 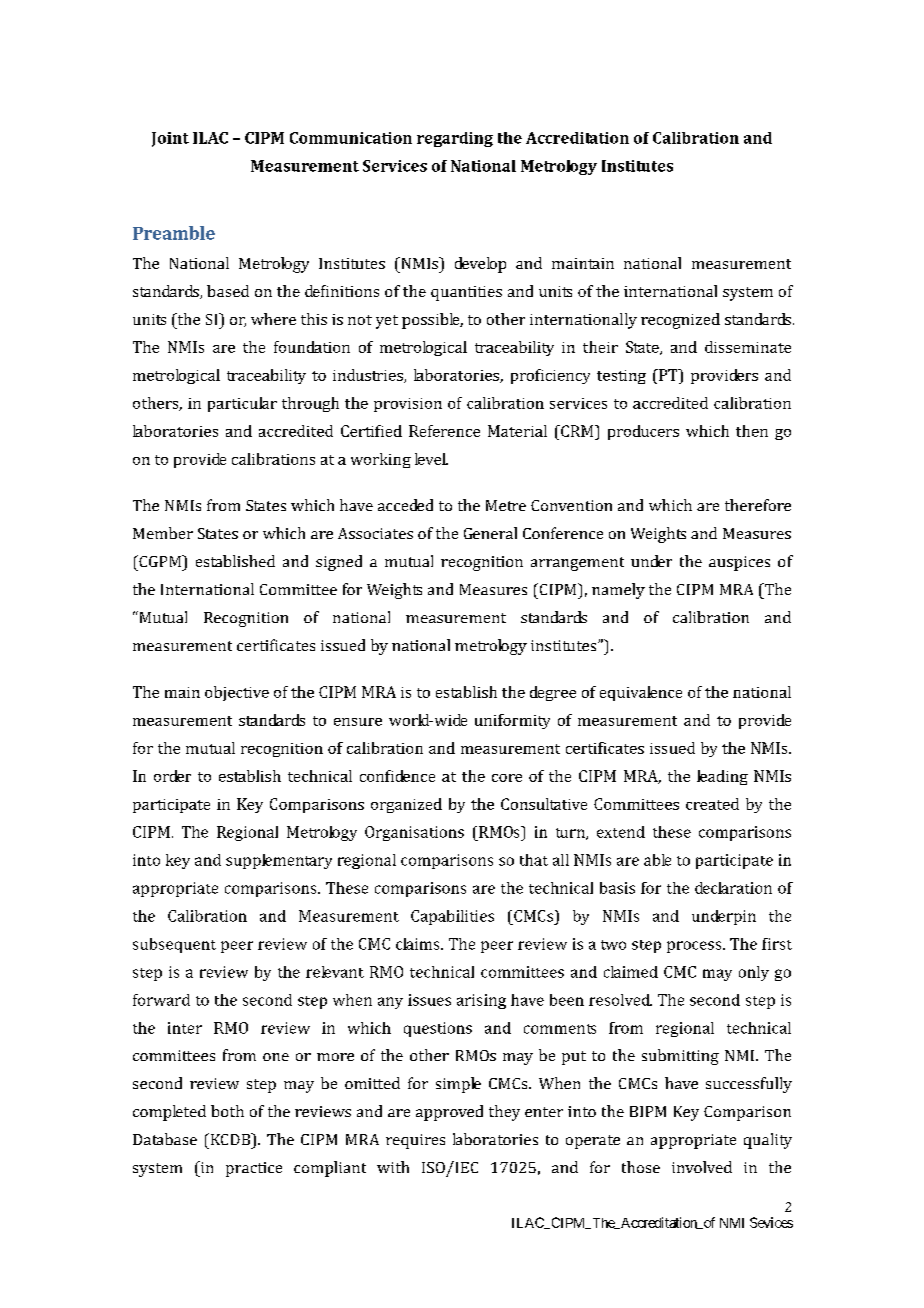 I want to click on Capabilities, so click(x=452, y=917).
